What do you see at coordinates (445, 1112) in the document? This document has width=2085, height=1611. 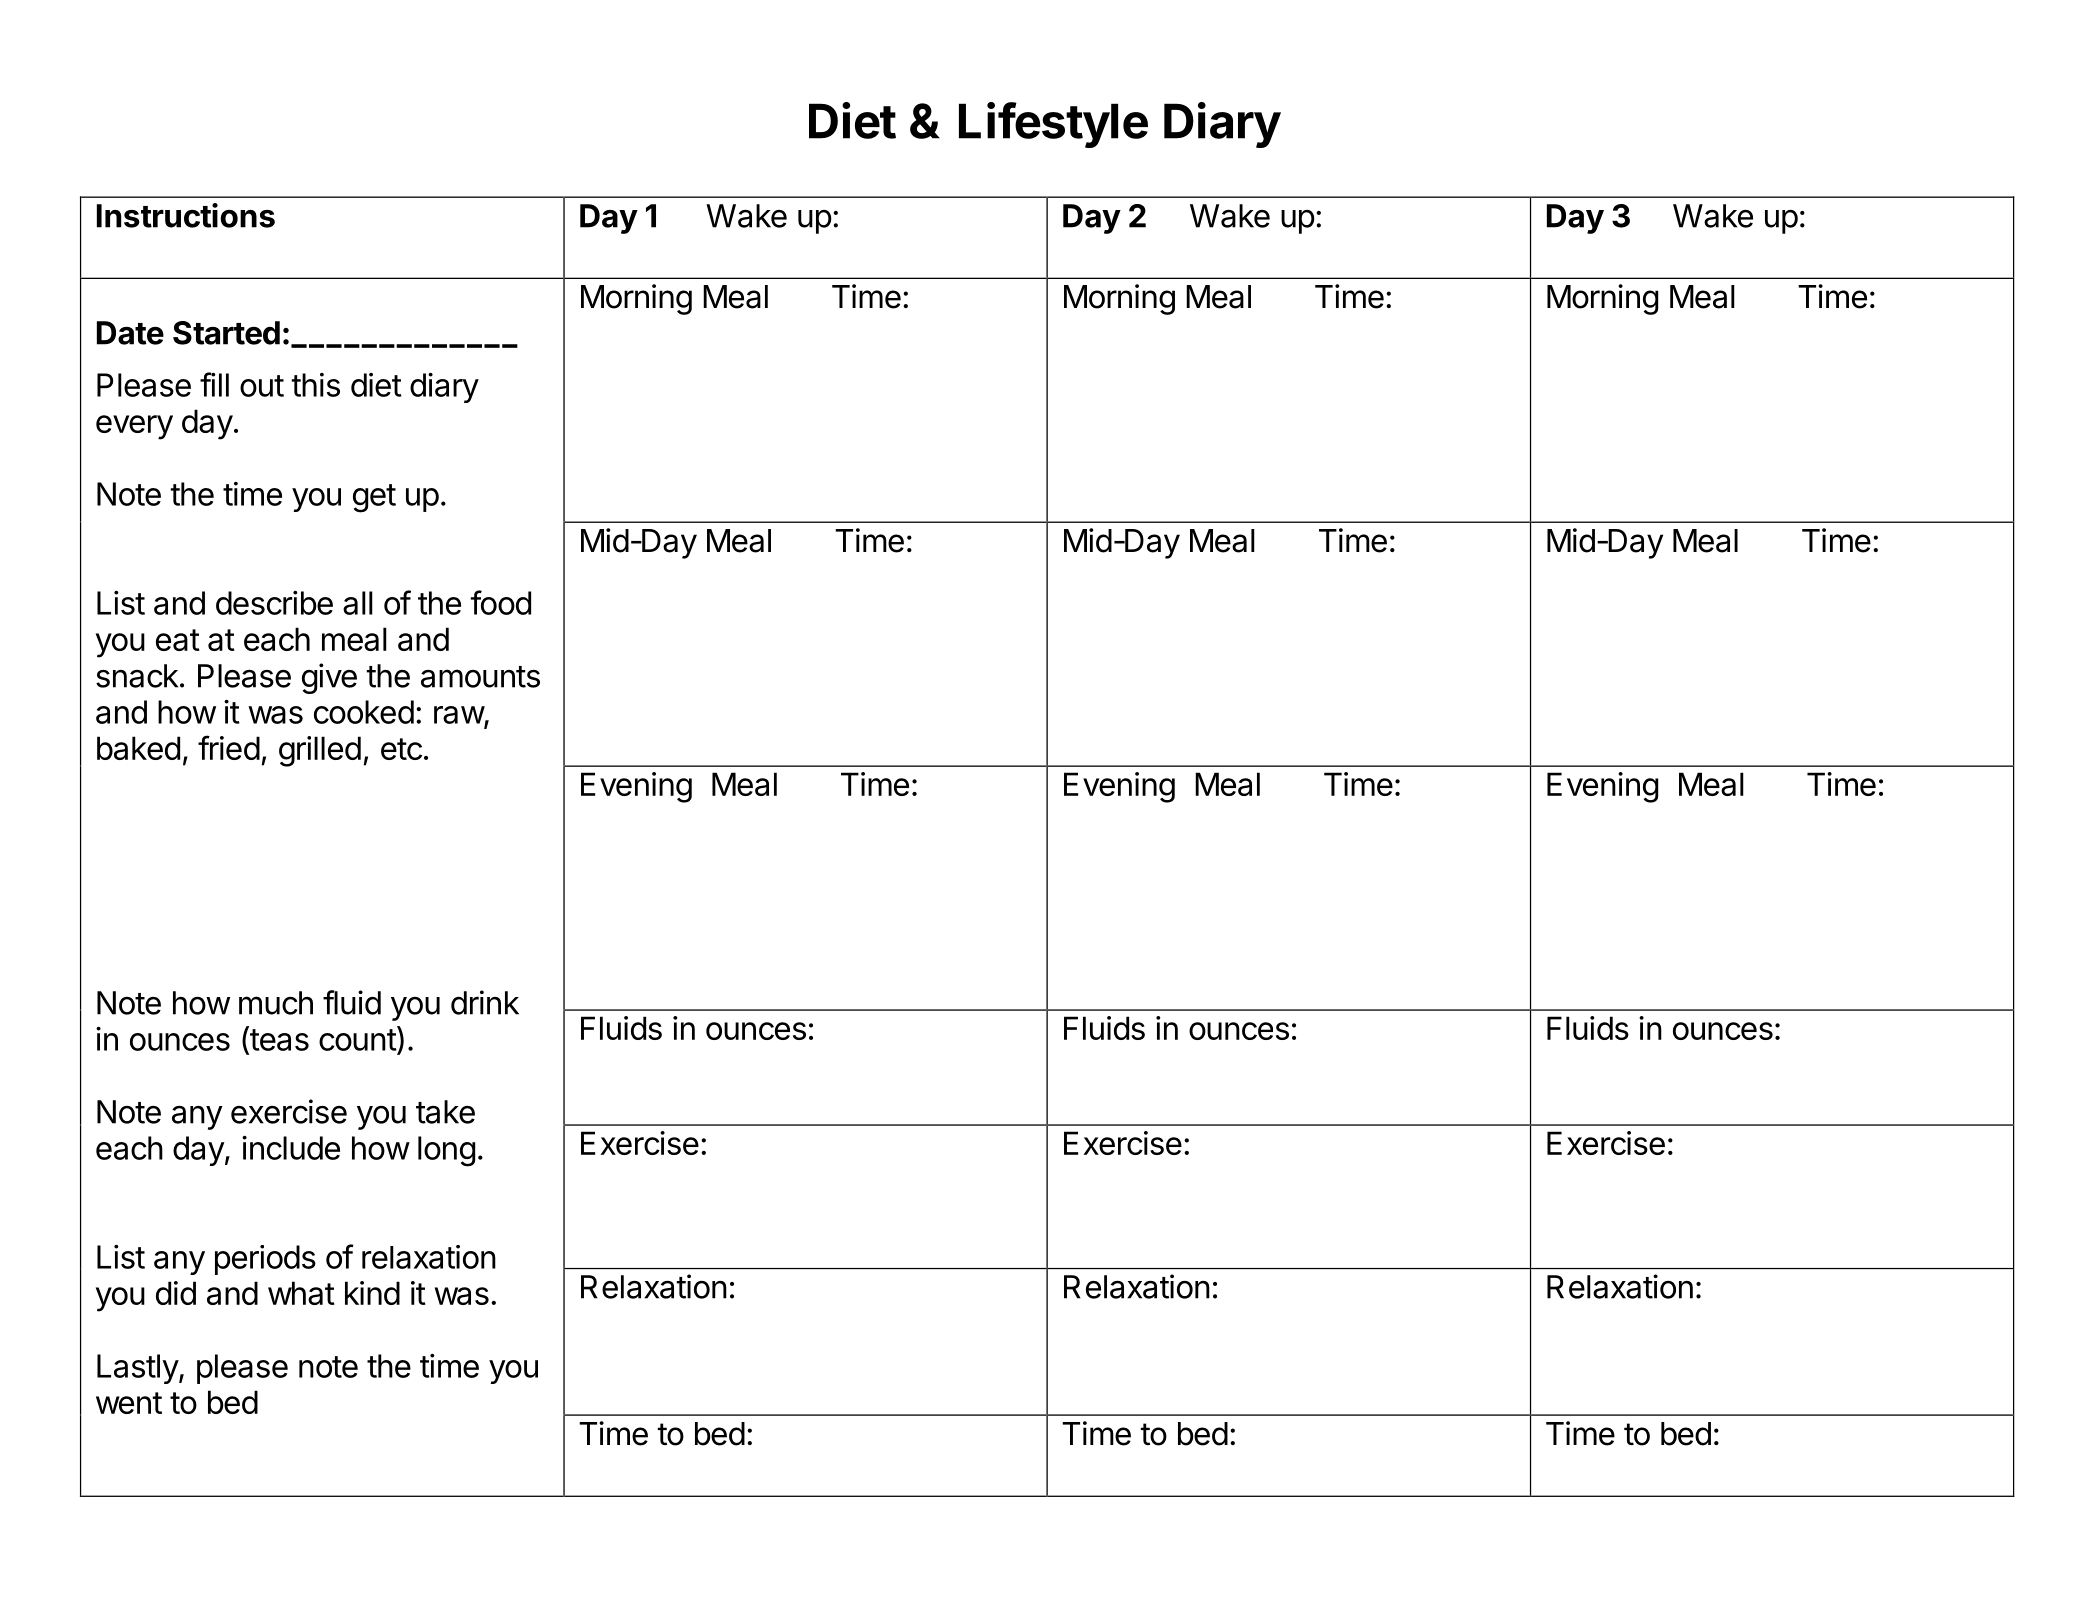 I see `take` at bounding box center [445, 1112].
